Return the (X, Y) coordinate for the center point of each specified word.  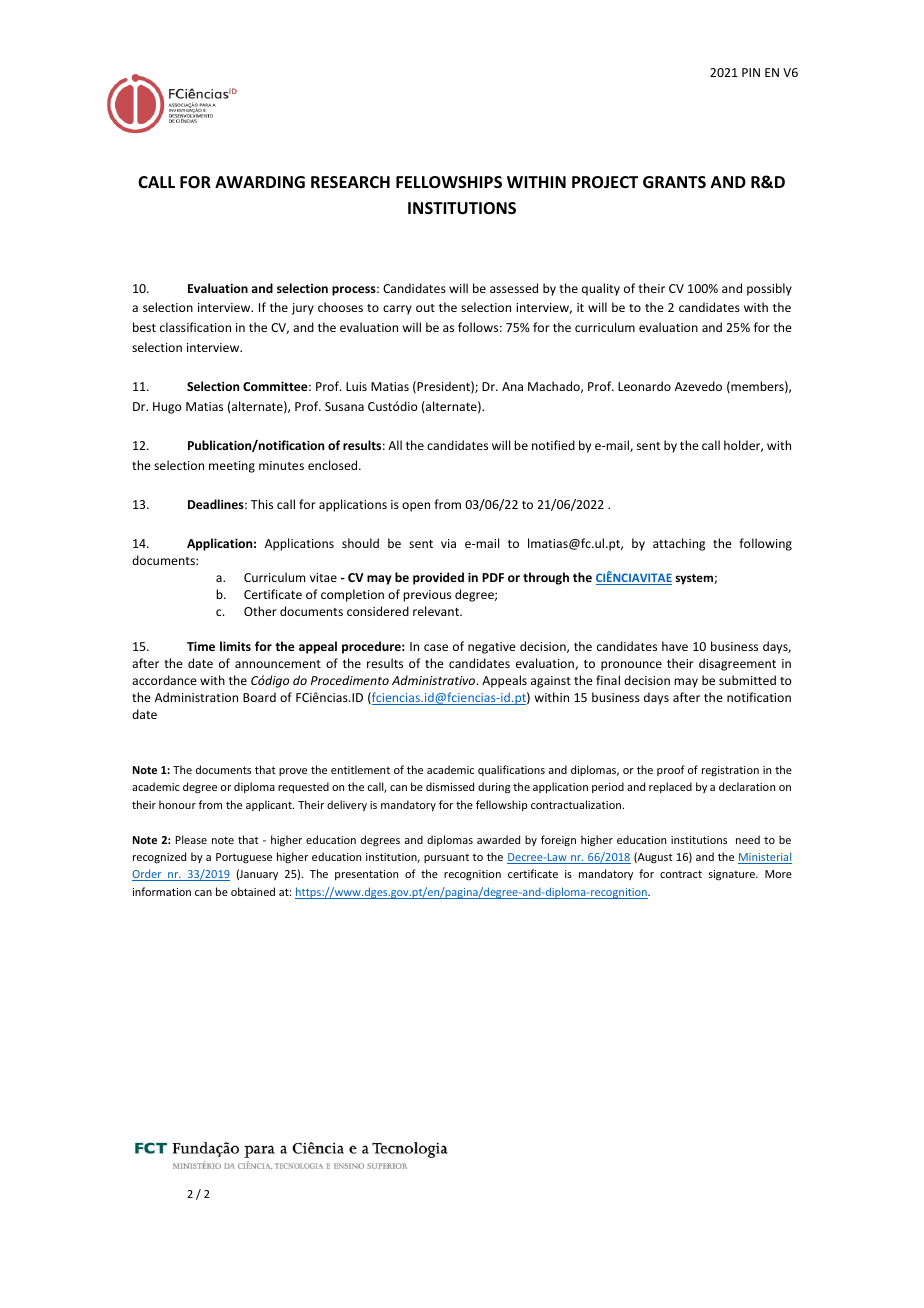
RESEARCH (350, 182)
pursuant (446, 858)
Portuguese (244, 858)
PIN (751, 72)
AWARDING (260, 182)
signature (733, 875)
